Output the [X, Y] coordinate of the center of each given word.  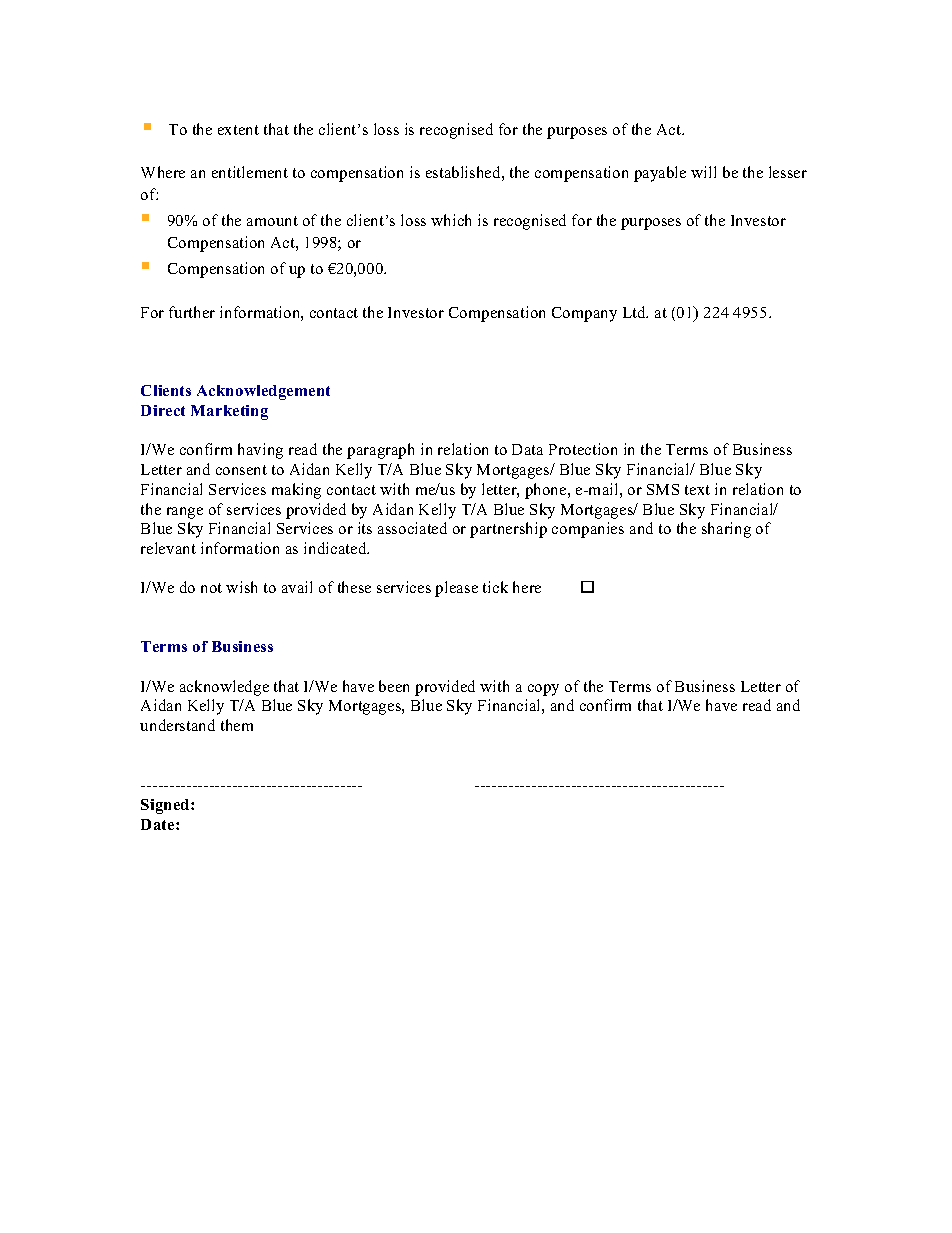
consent [241, 470]
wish [241, 587]
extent [238, 130]
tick [495, 587]
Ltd [635, 312]
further [192, 312]
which [451, 220]
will [703, 172]
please [456, 589]
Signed [166, 806]
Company [584, 314]
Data [527, 449]
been [394, 686]
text [697, 490]
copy [543, 690]
